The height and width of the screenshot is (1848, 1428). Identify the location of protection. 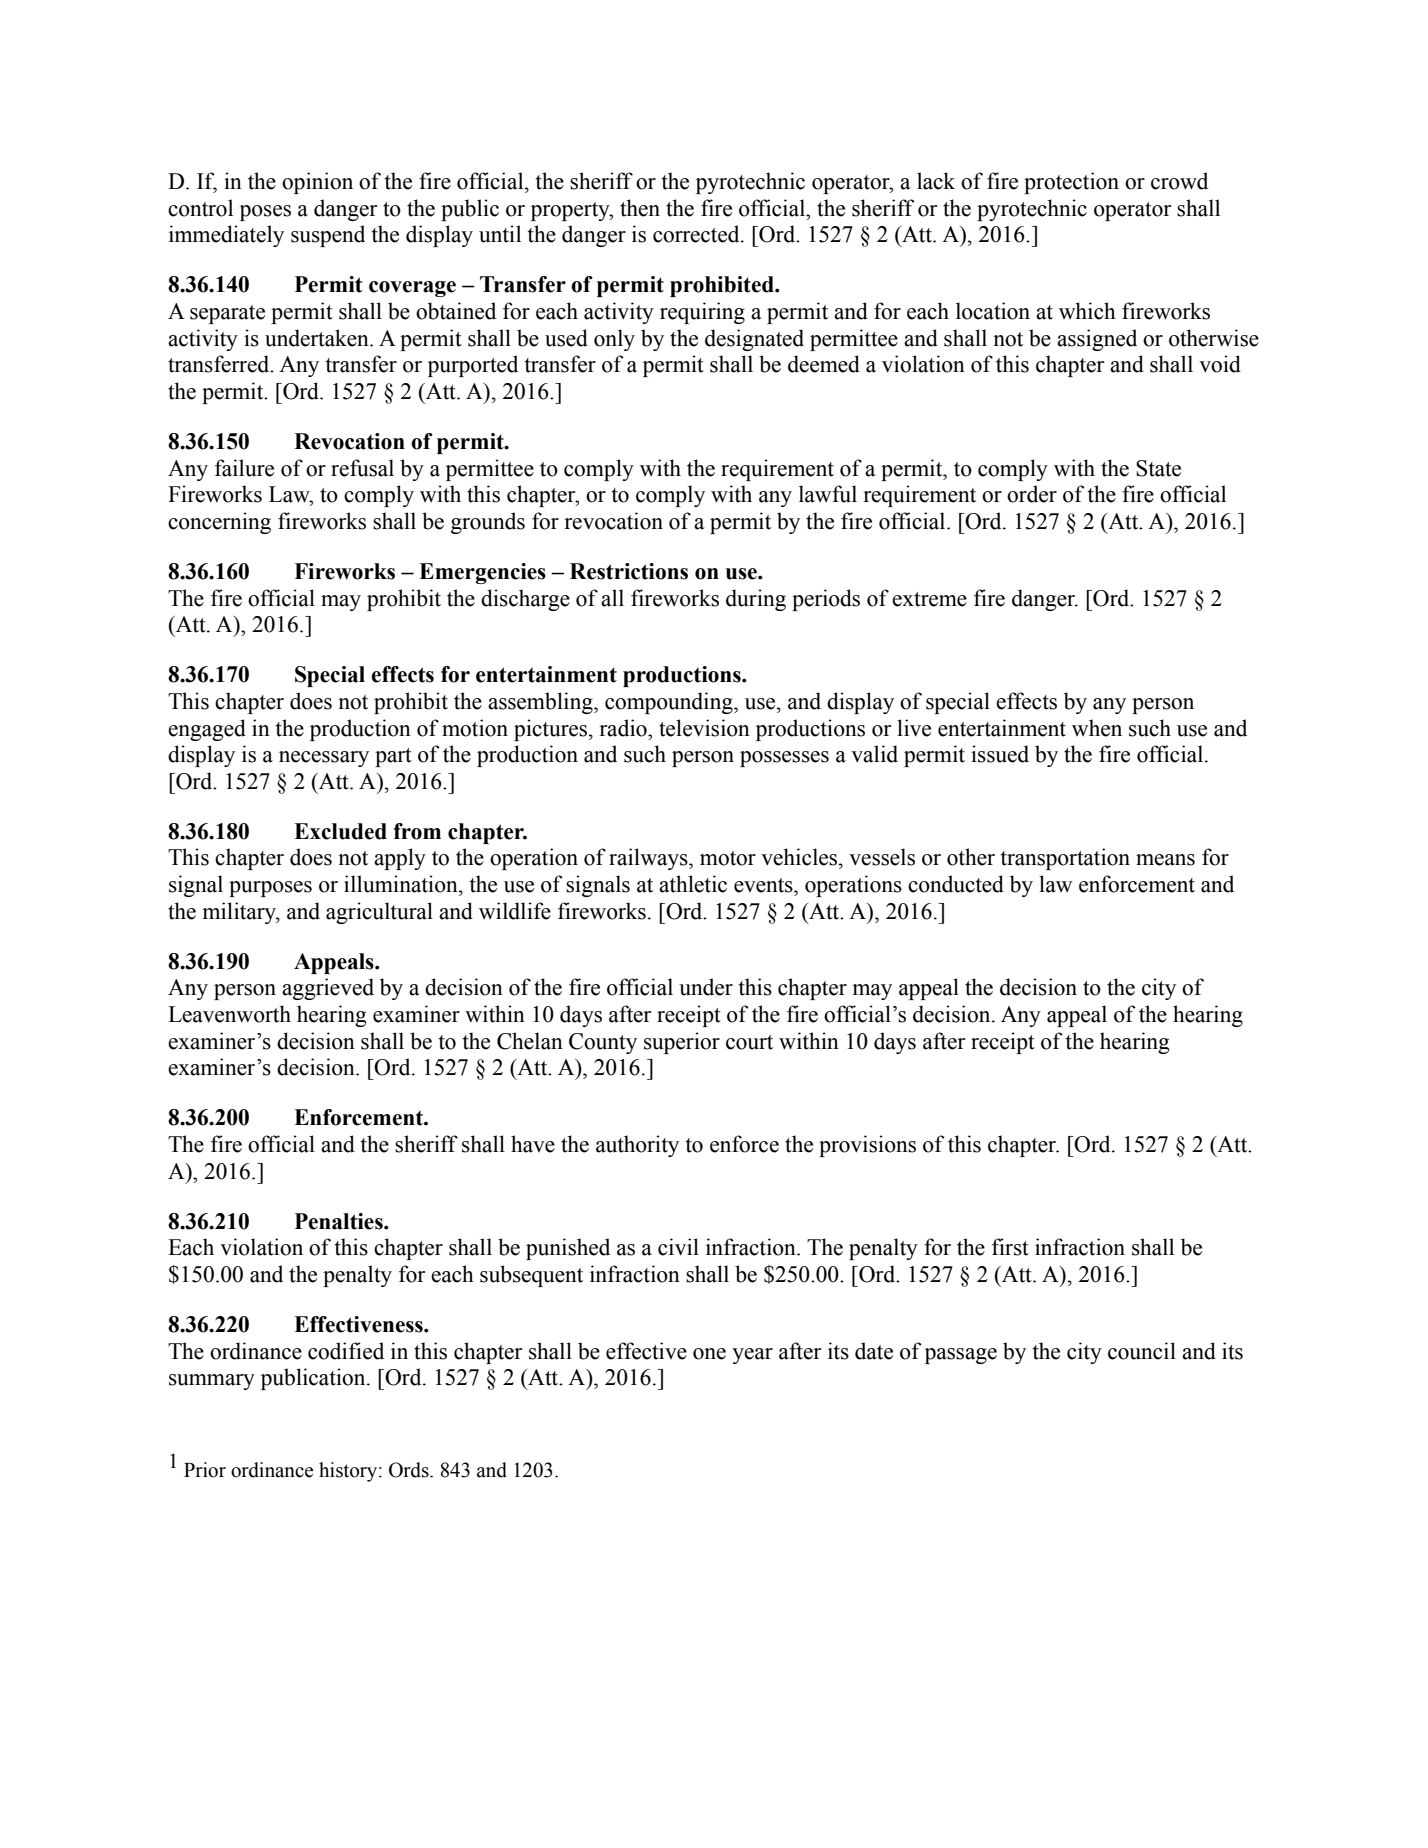
(1071, 183).
